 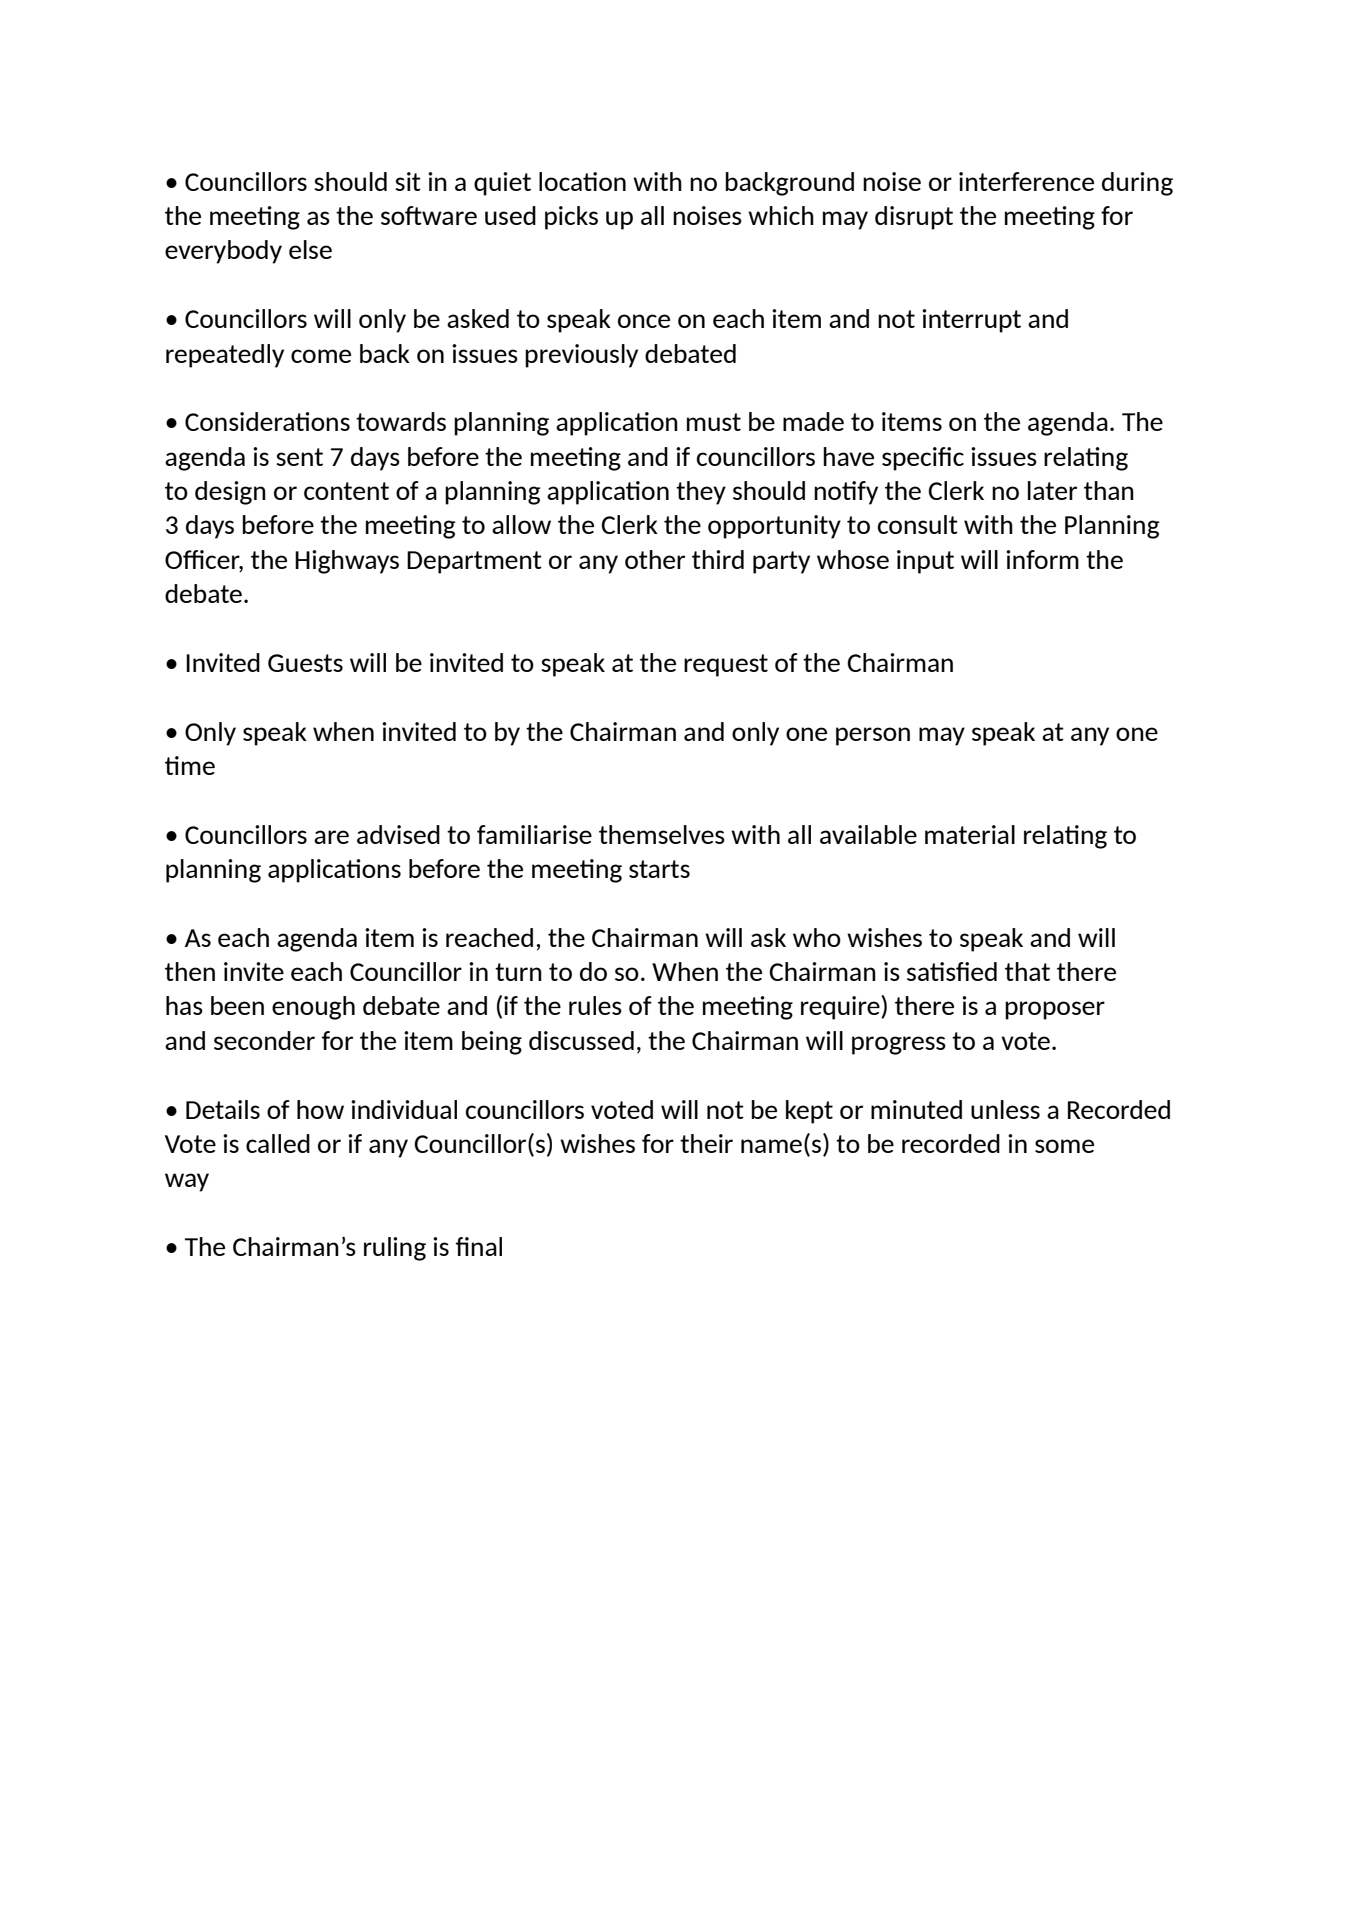 I want to click on picks, so click(x=571, y=218).
